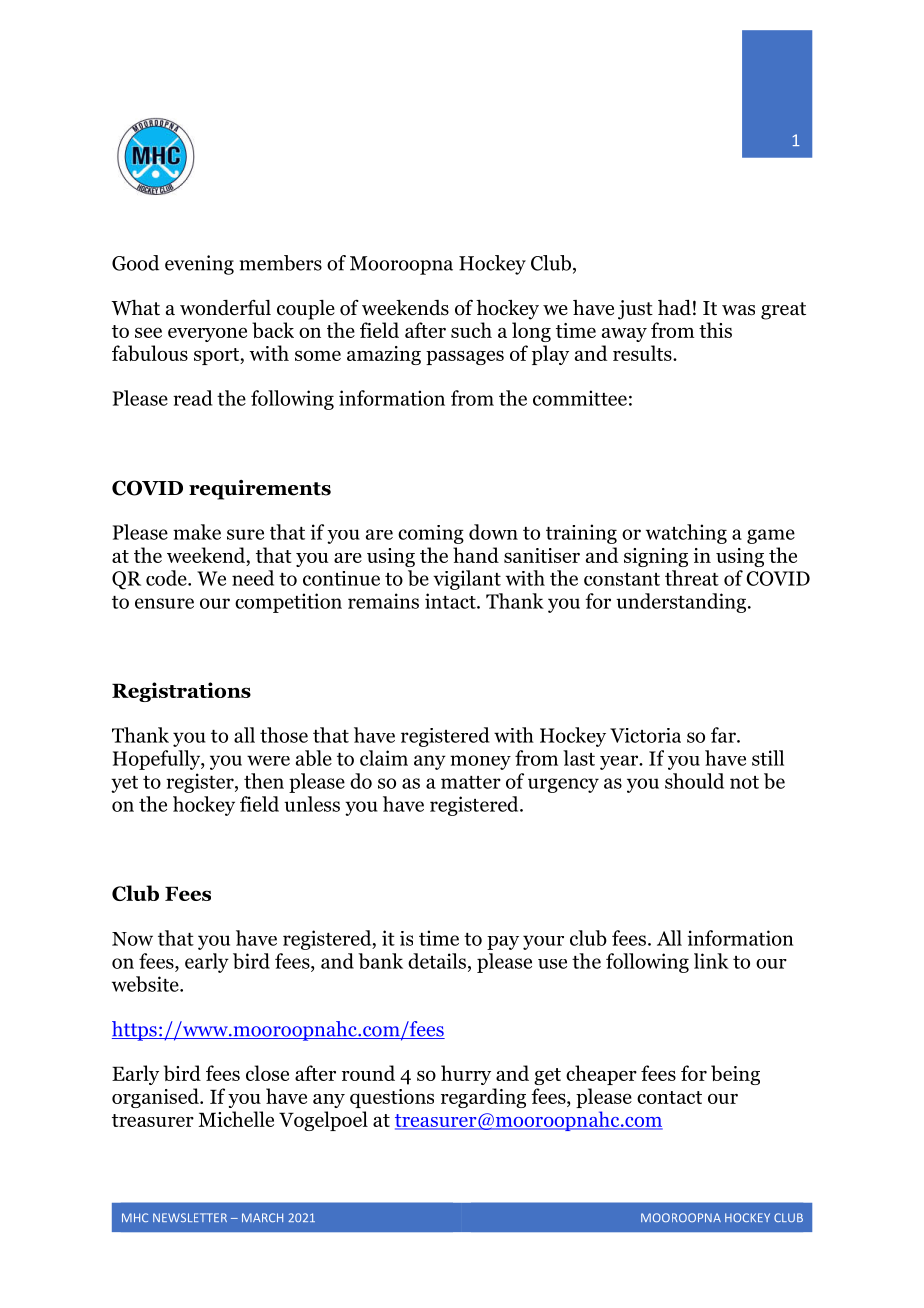 This page has height=1308, width=924. Describe the element at coordinates (451, 601) in the page. I see `intact` at that location.
